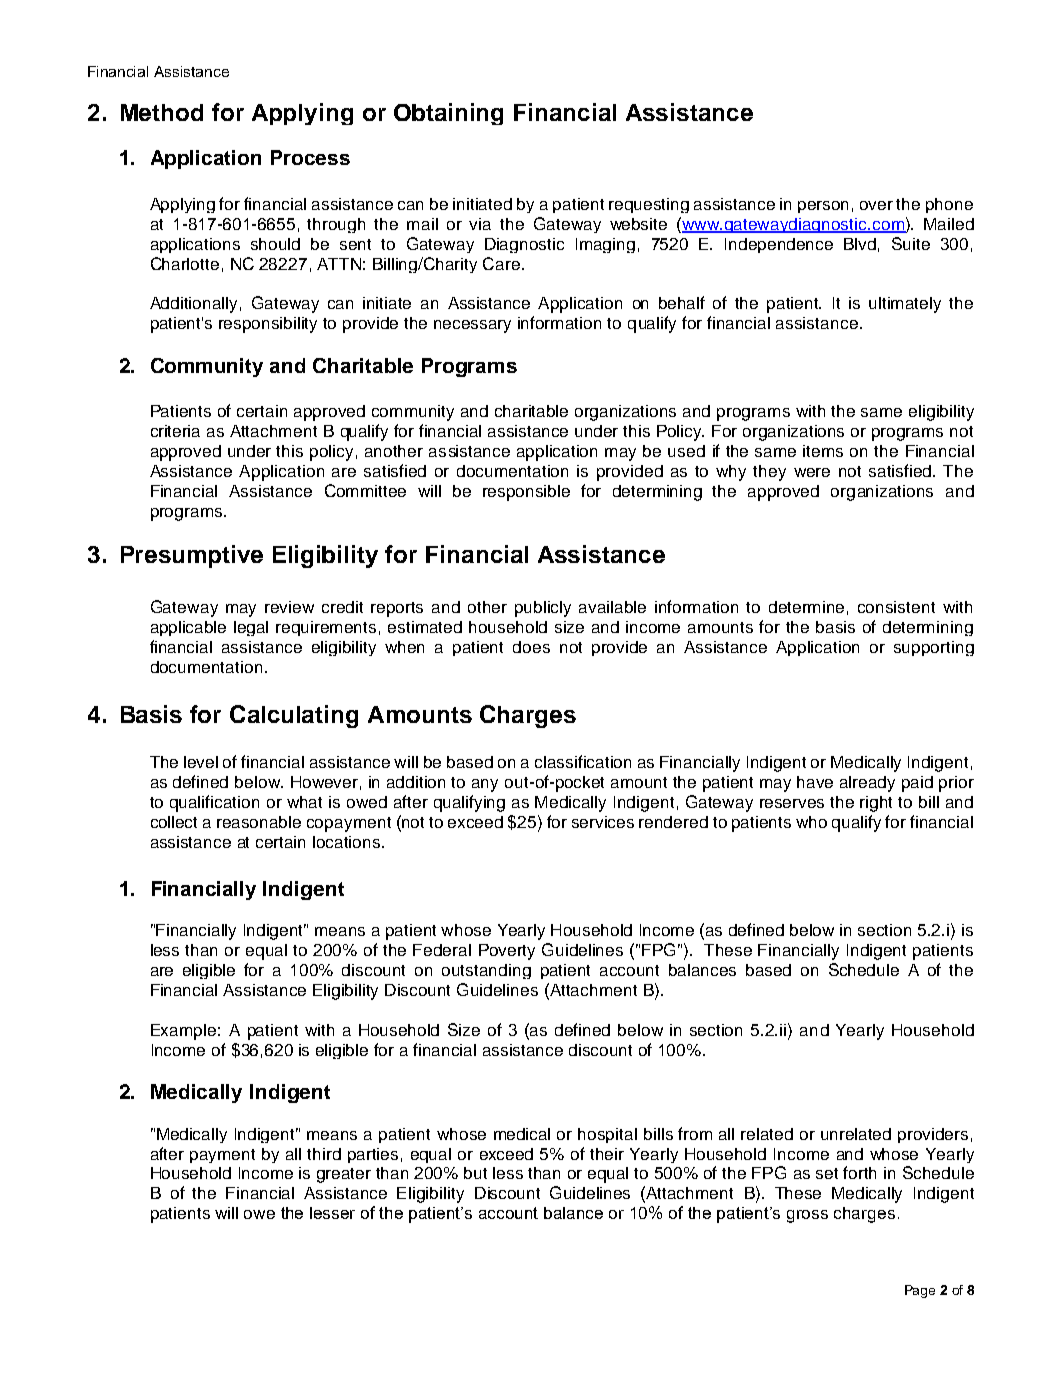 This document has height=1374, width=1062. I want to click on Calculating, so click(294, 716).
